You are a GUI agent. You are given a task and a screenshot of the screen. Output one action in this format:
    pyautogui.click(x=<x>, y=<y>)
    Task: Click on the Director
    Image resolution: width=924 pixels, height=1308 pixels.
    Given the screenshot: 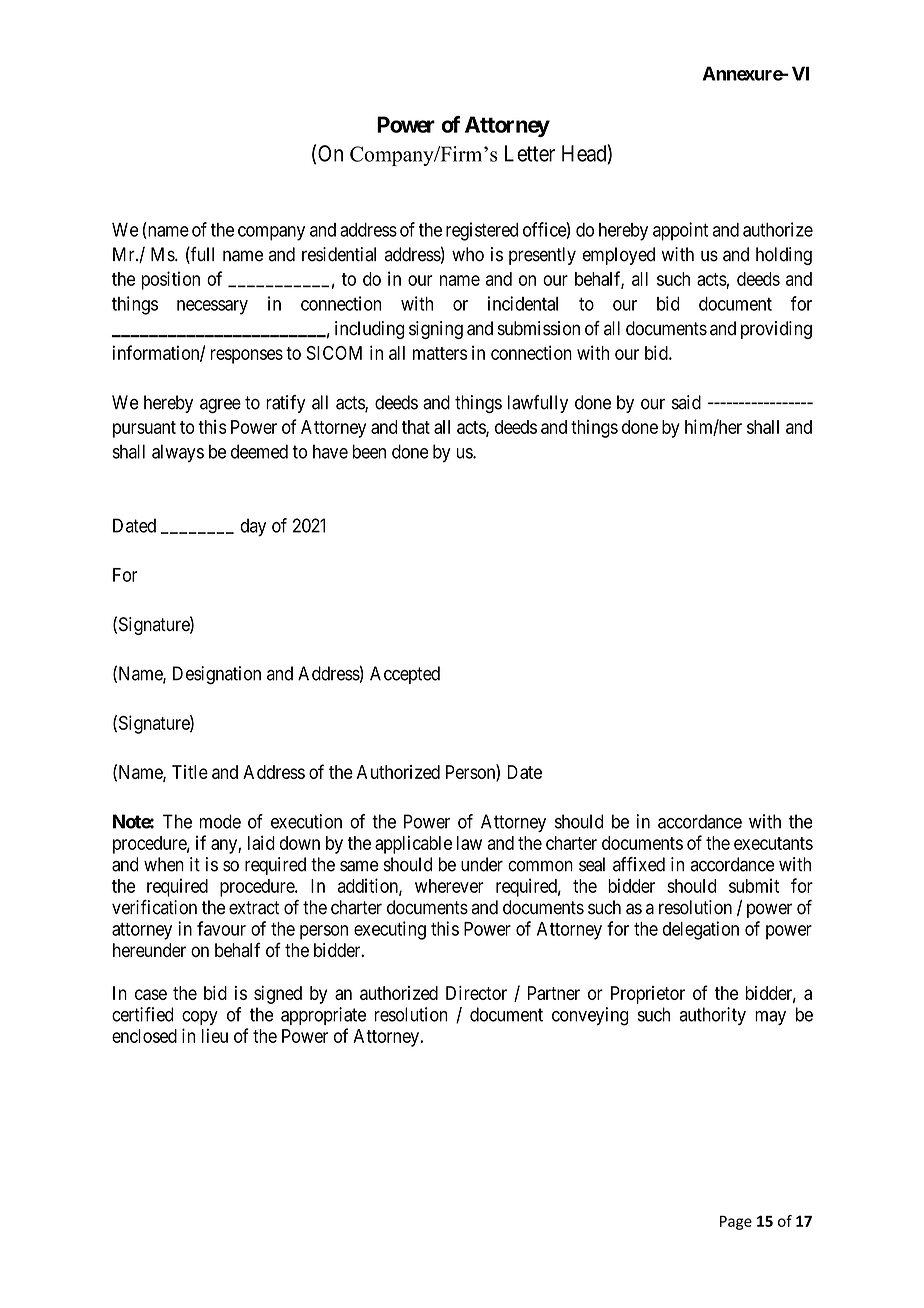 What is the action you would take?
    pyautogui.click(x=476, y=993)
